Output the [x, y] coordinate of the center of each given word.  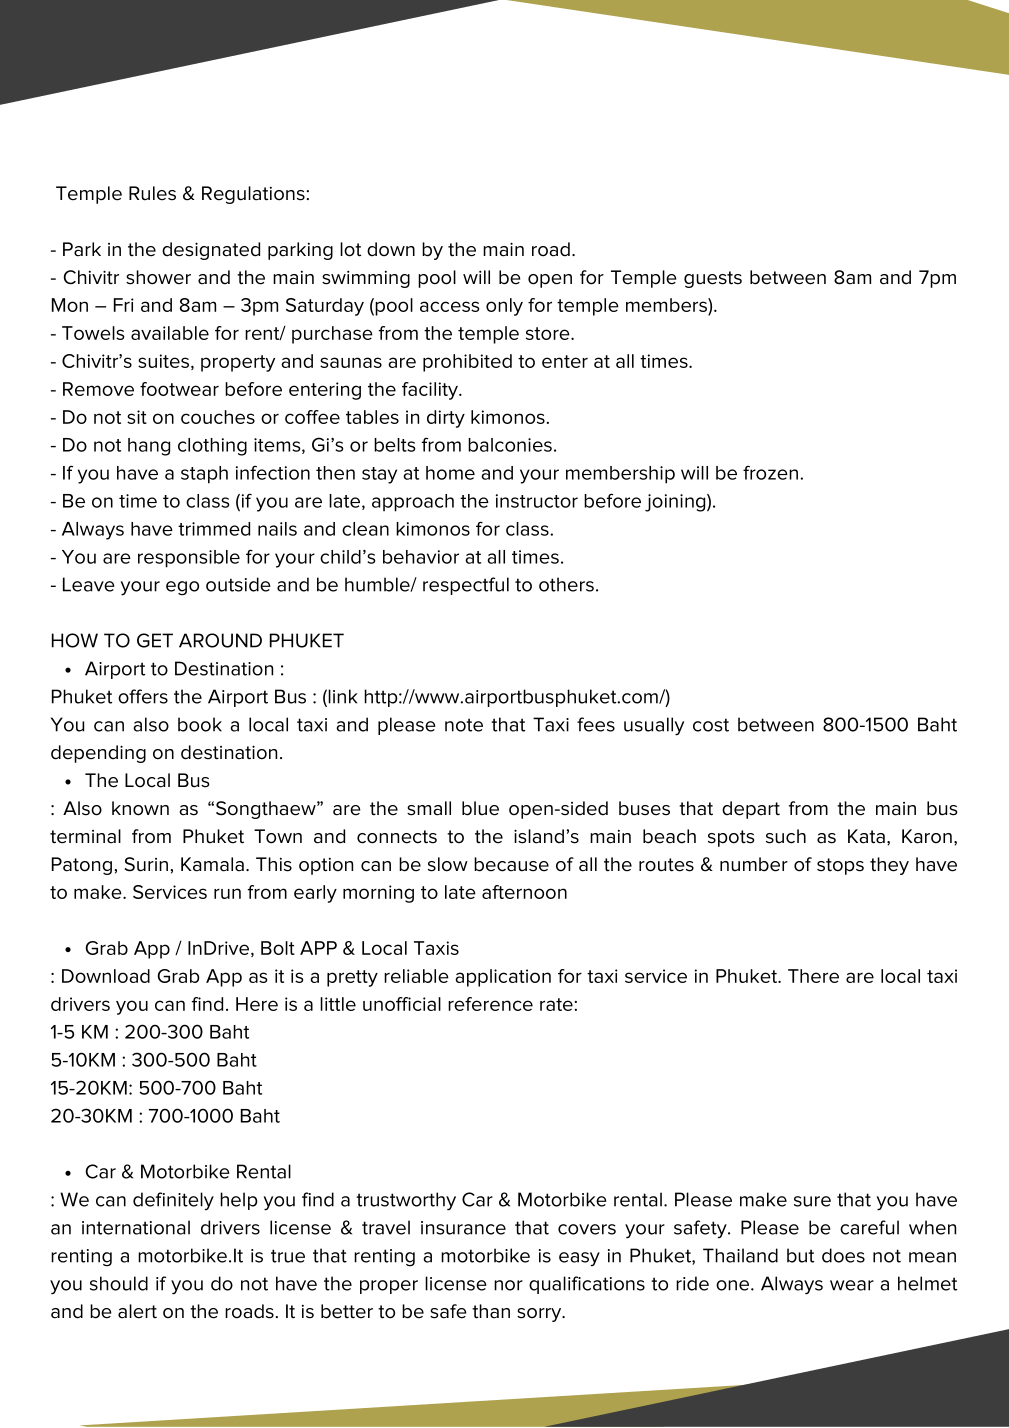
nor [508, 1285]
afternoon [524, 892]
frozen [770, 472]
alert [137, 1311]
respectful [466, 586]
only [504, 307]
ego [182, 588]
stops [840, 866]
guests [713, 279]
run [227, 893]
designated [211, 251]
